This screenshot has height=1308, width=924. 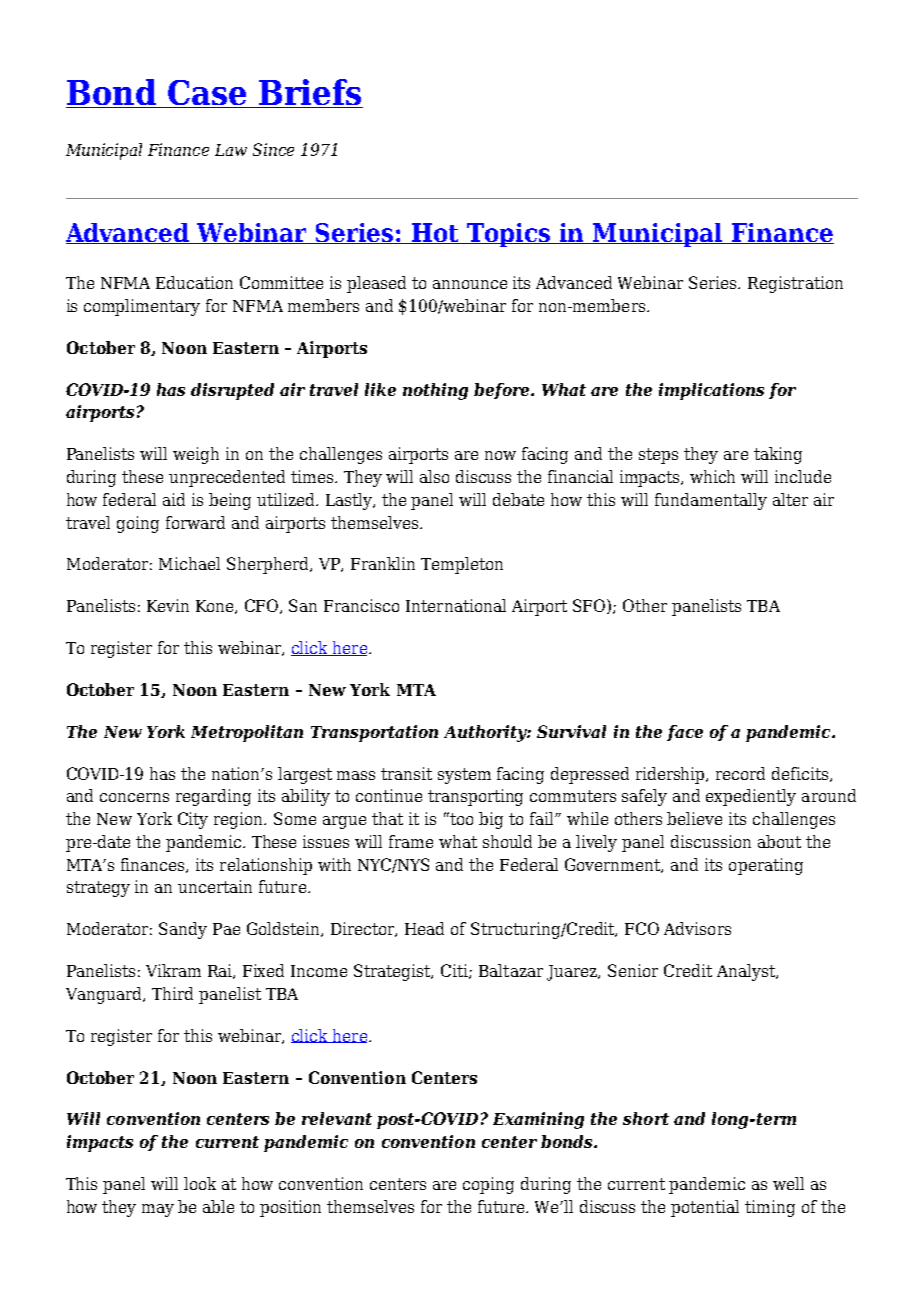 I want to click on Templeton, so click(x=462, y=565).
